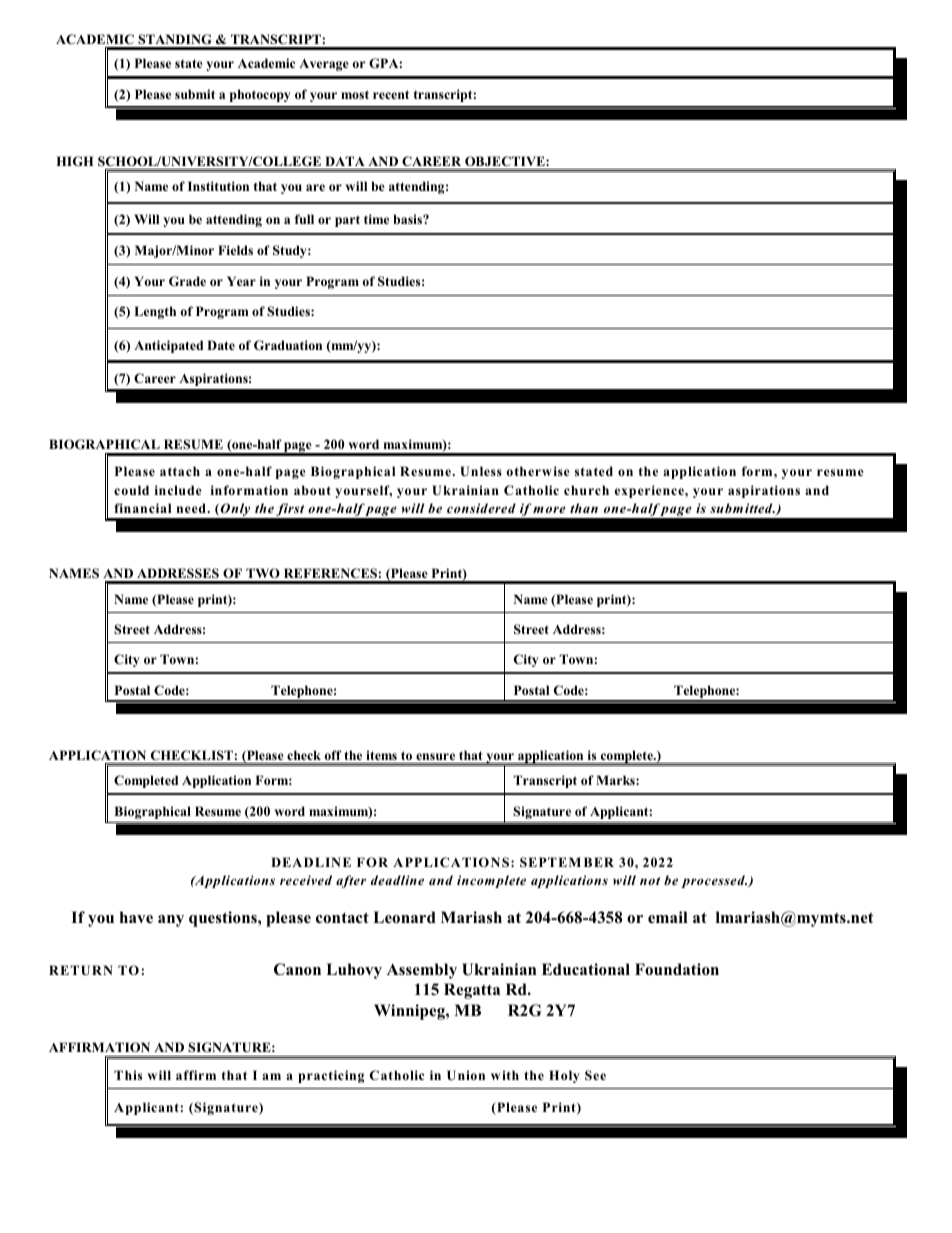  I want to click on most, so click(355, 94).
